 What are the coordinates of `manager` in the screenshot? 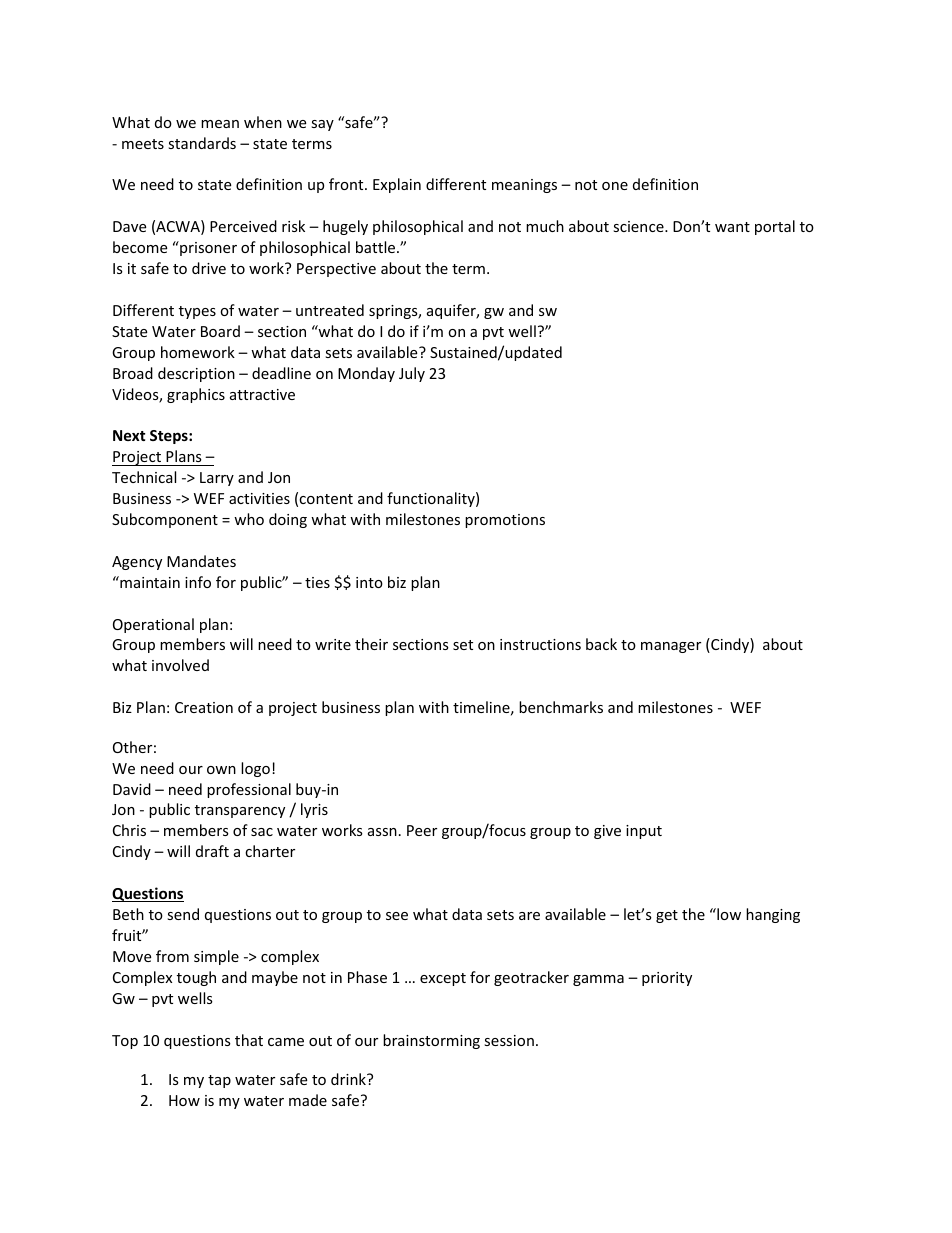 It's located at (671, 647).
